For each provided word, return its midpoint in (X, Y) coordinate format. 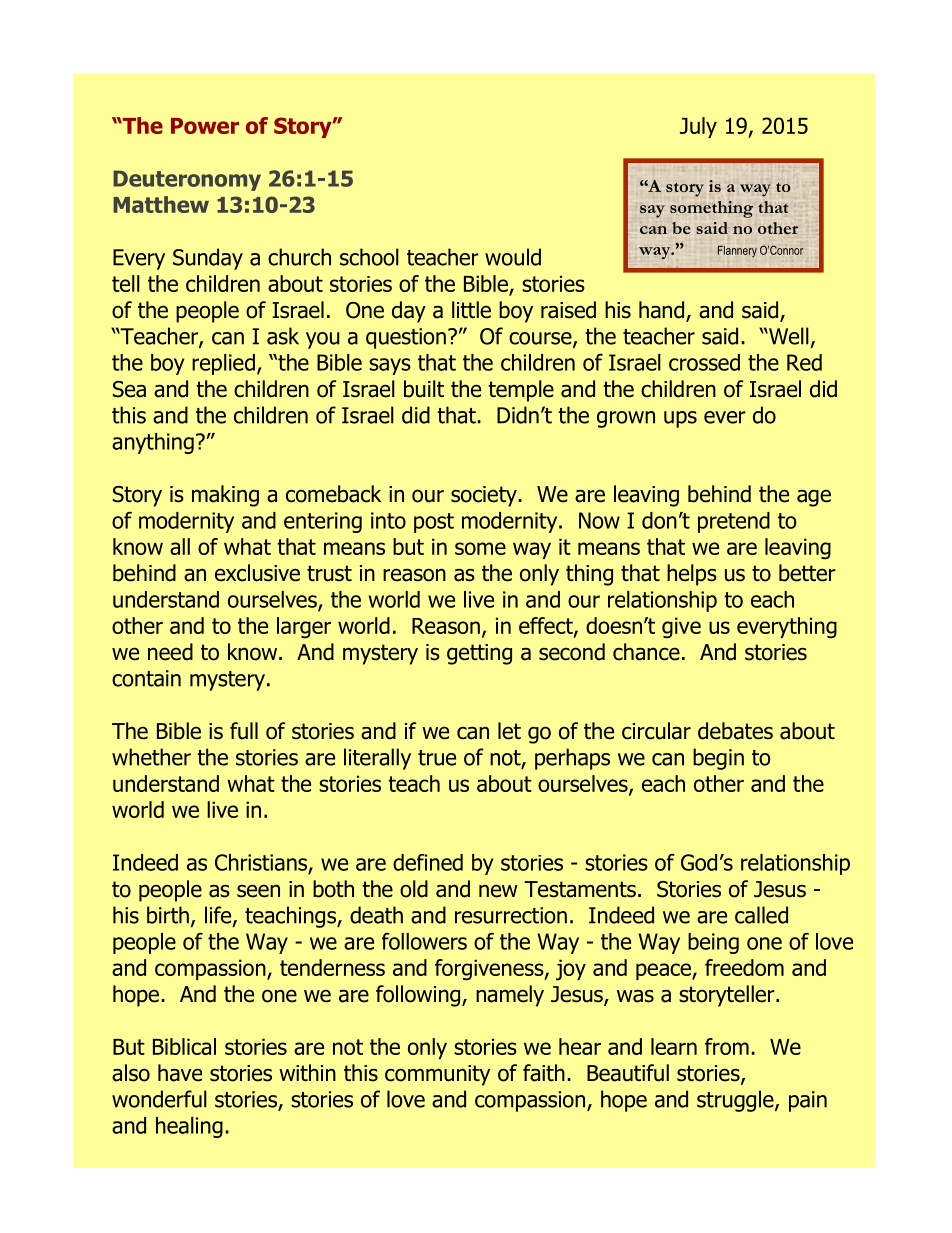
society (485, 496)
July (698, 127)
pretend (734, 522)
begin (718, 759)
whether (151, 757)
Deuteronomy (187, 180)
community (437, 1075)
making (225, 496)
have (180, 1073)
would (513, 257)
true (437, 758)
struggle (736, 1101)
